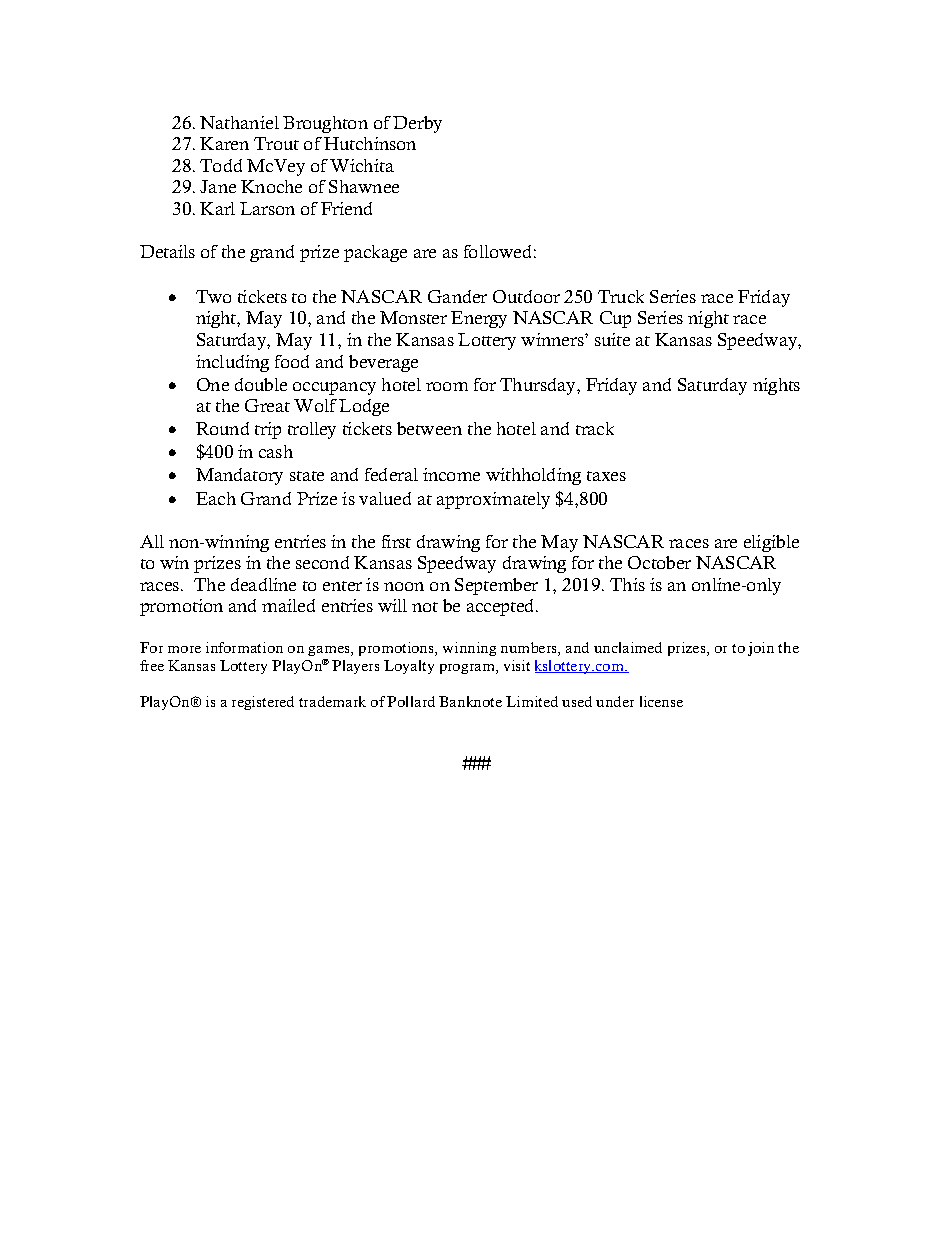 The width and height of the image is (952, 1233). I want to click on Derby, so click(417, 124).
